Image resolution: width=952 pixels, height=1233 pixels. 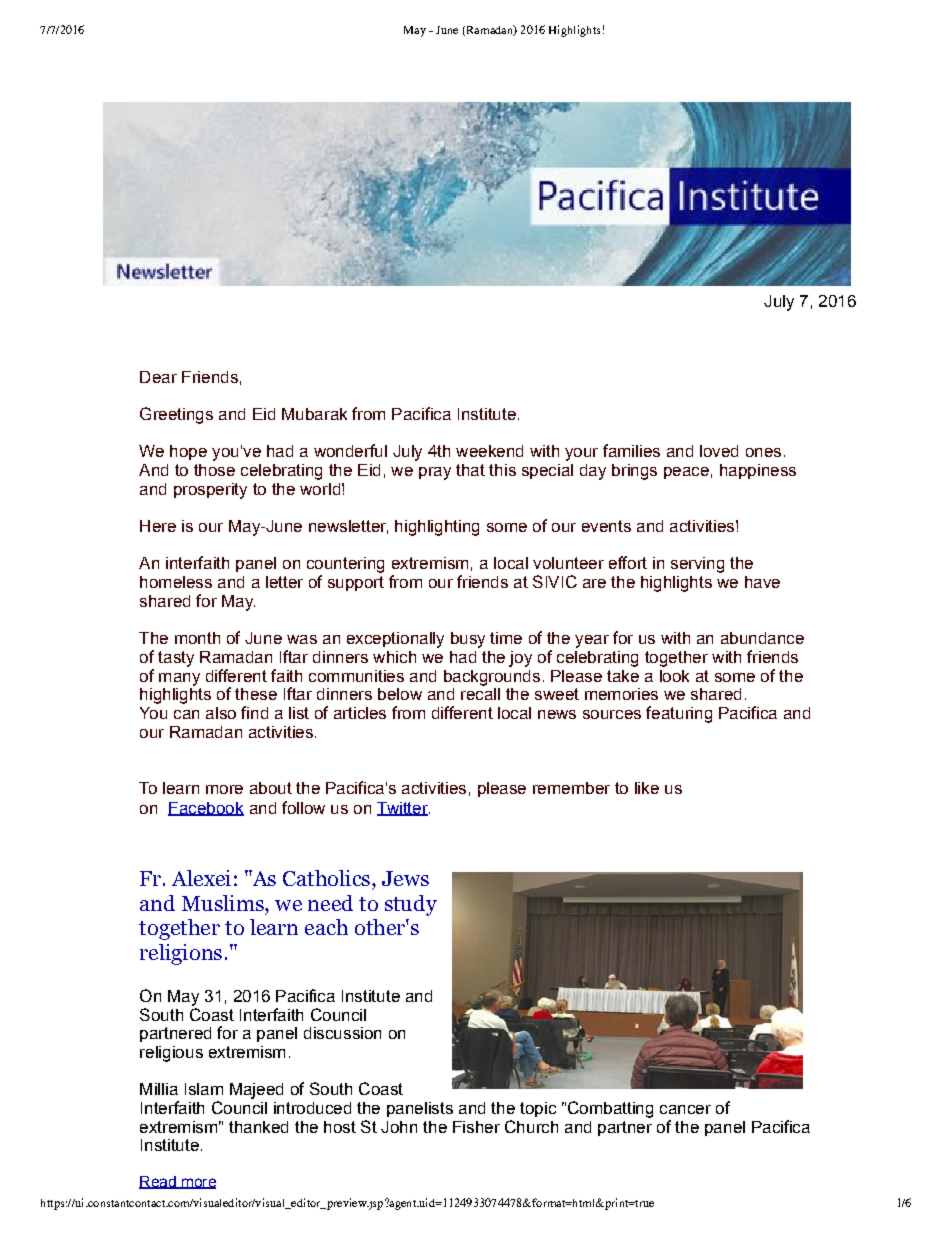 What do you see at coordinates (197, 638) in the document?
I see `month` at bounding box center [197, 638].
